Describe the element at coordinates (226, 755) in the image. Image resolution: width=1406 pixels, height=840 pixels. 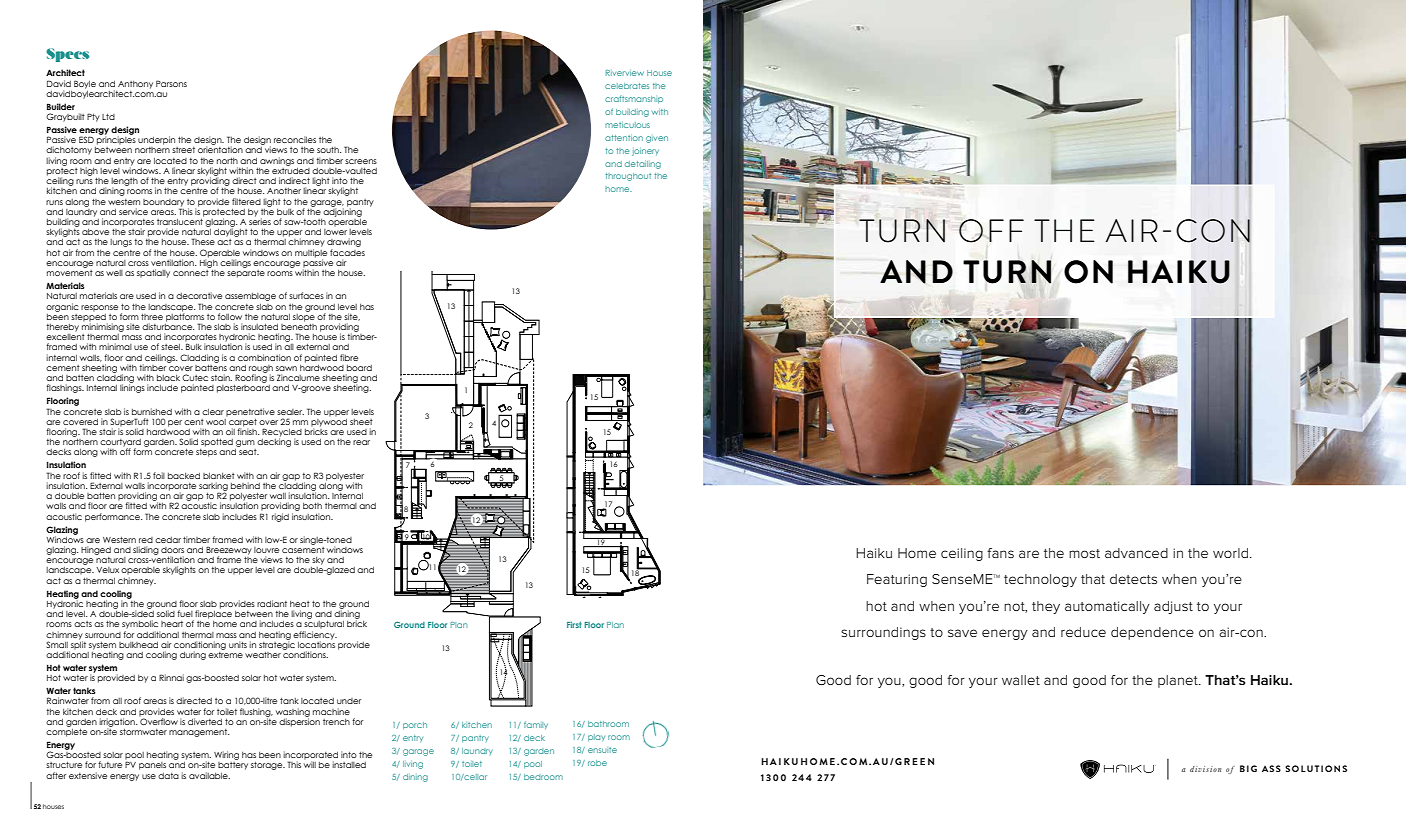
I see `Wiring` at that location.
